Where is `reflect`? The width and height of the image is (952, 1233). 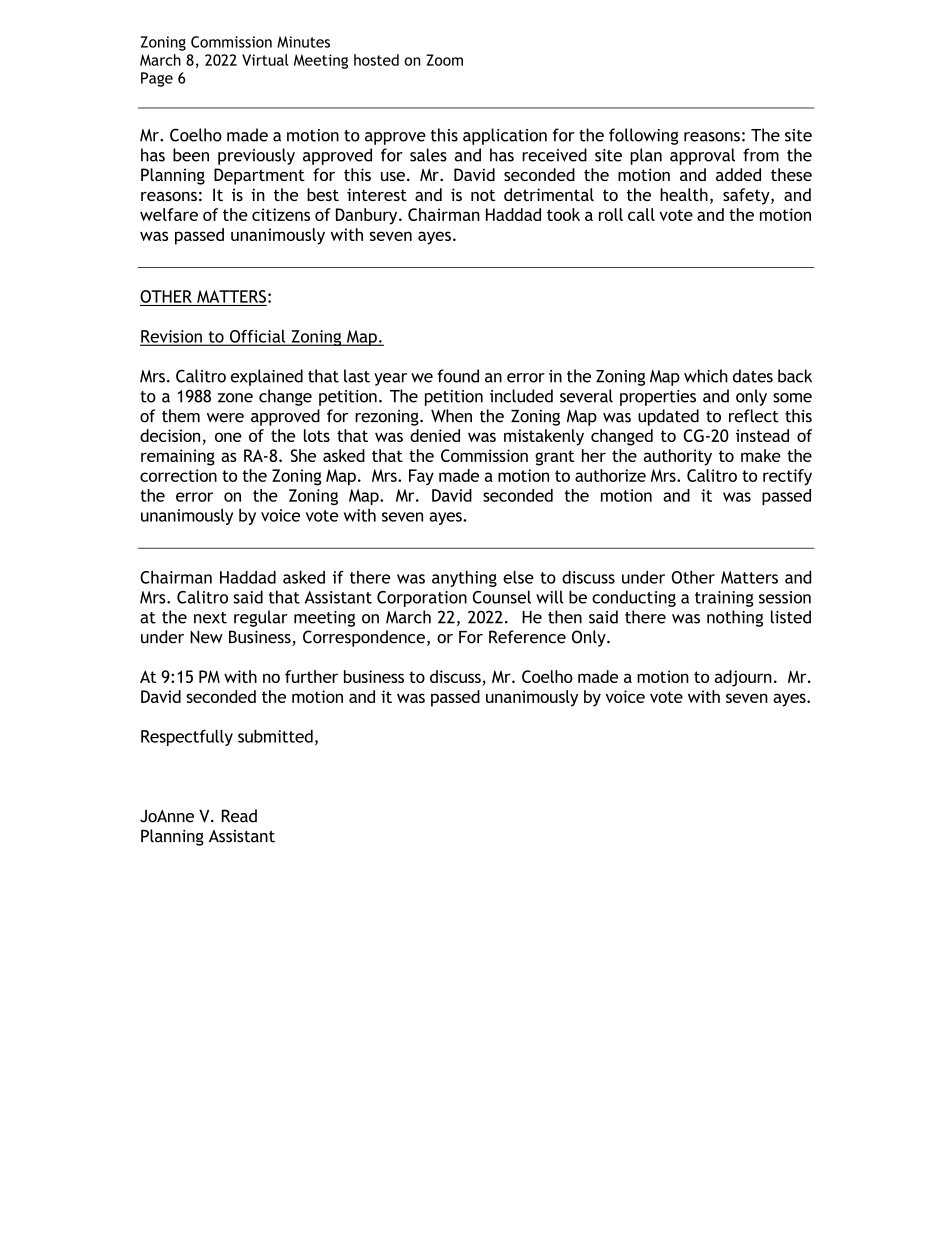 reflect is located at coordinates (754, 416).
